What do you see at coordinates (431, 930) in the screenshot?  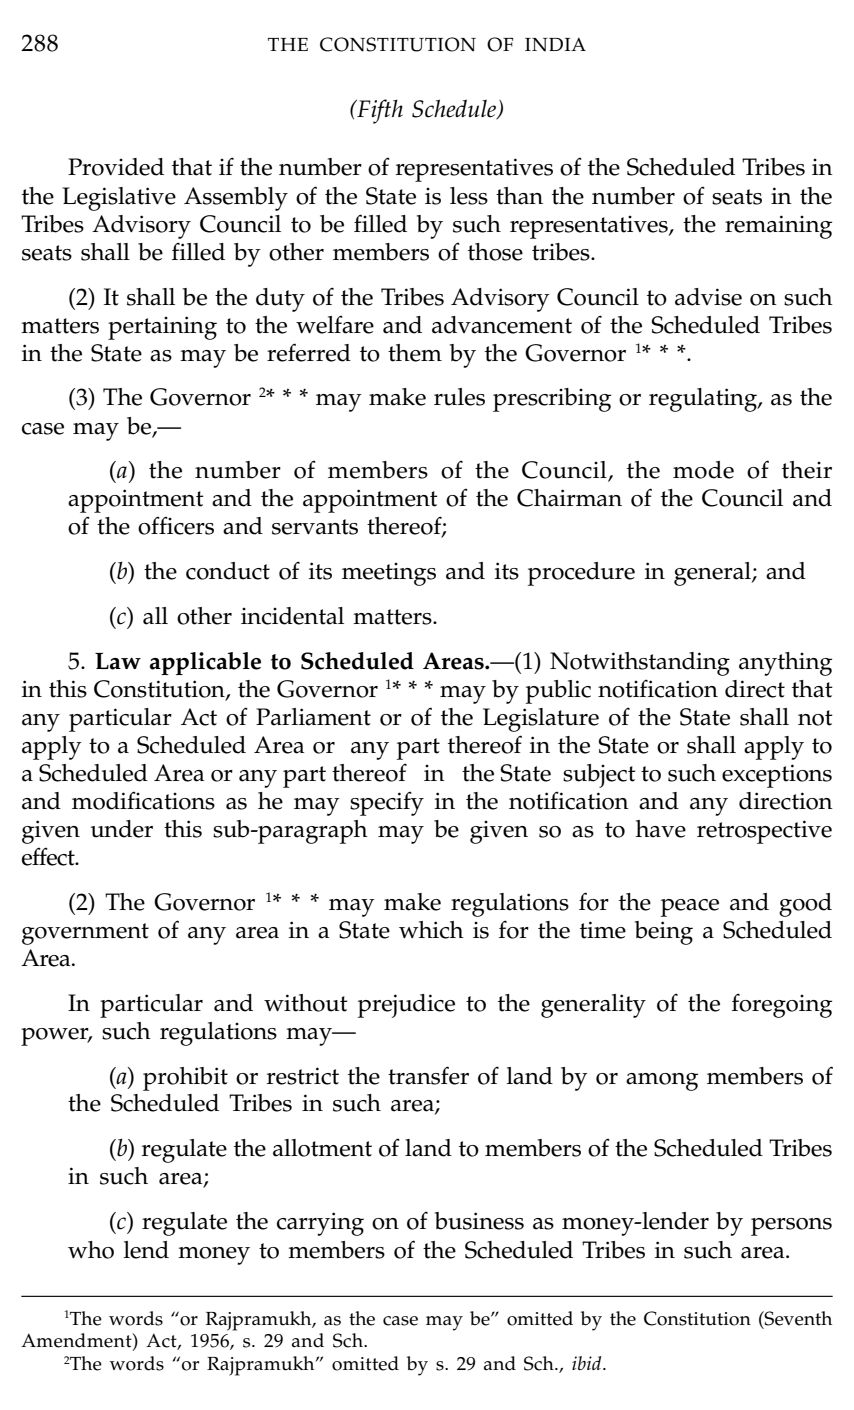 I see `which` at bounding box center [431, 930].
